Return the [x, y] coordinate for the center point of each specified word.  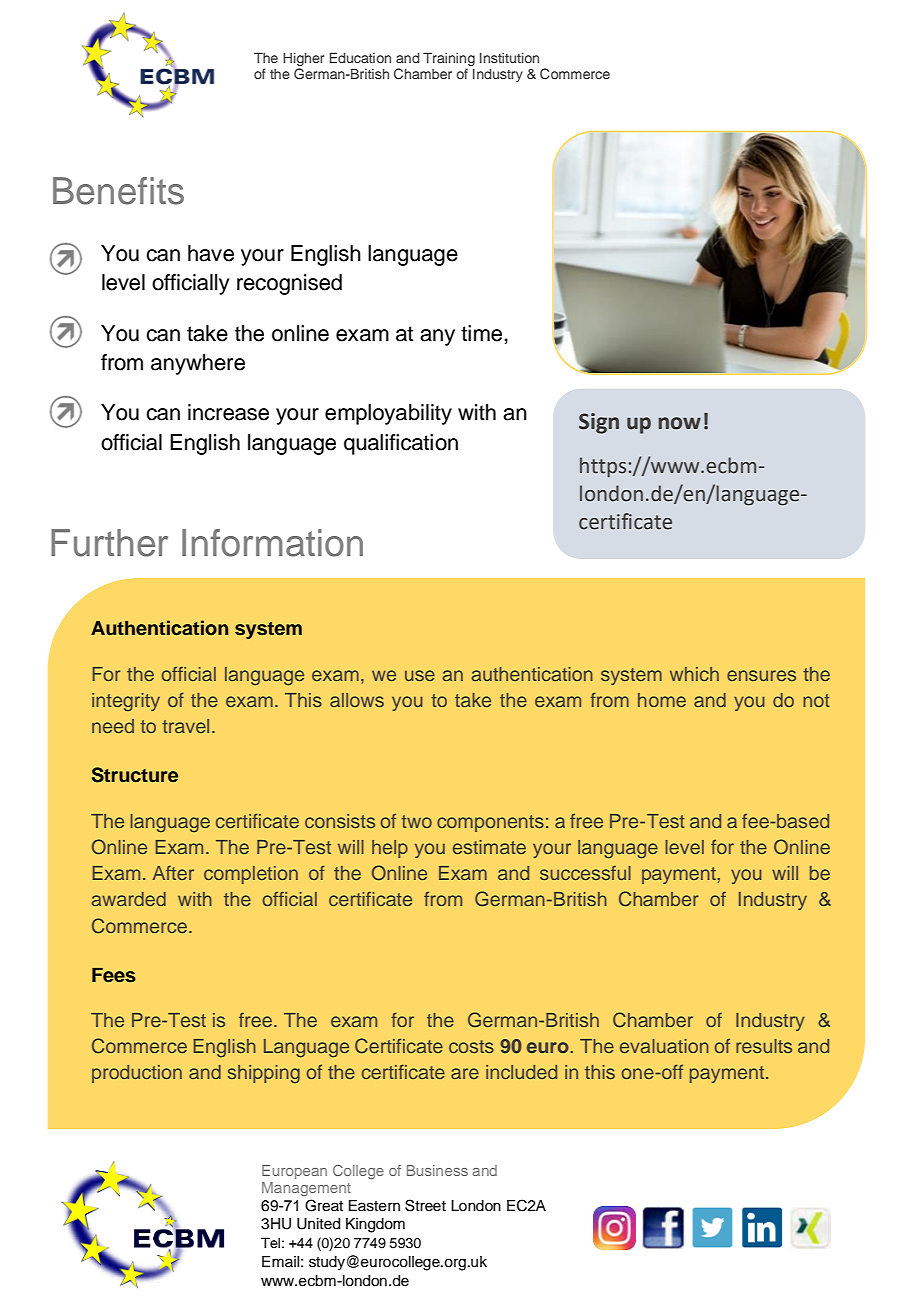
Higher [303, 59]
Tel [270, 1242]
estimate [489, 847]
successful [585, 873]
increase [228, 412]
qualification [401, 444]
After [173, 873]
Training [449, 59]
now [680, 423]
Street [425, 1205]
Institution [509, 57]
